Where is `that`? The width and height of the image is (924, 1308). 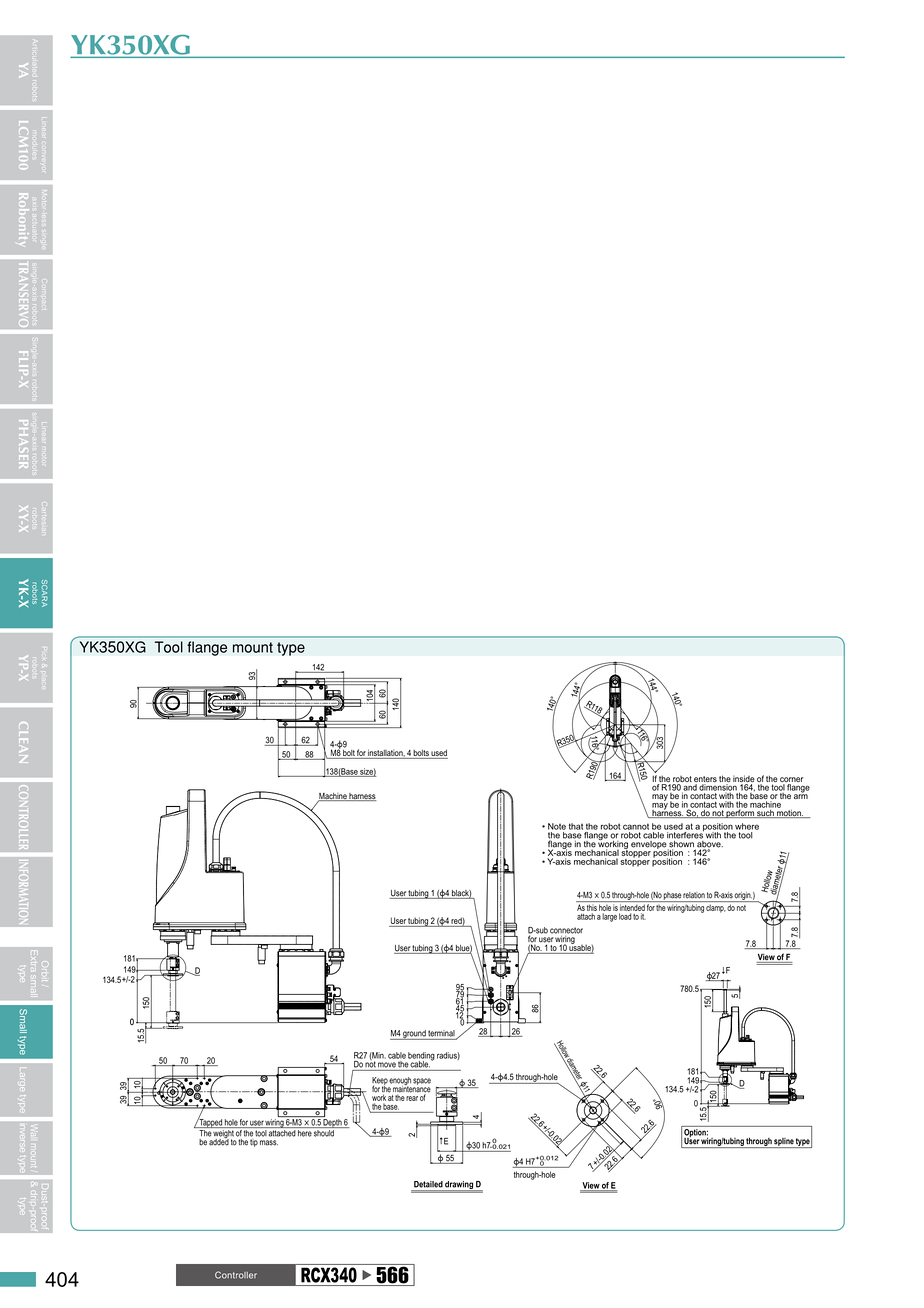
that is located at coordinates (576, 826).
